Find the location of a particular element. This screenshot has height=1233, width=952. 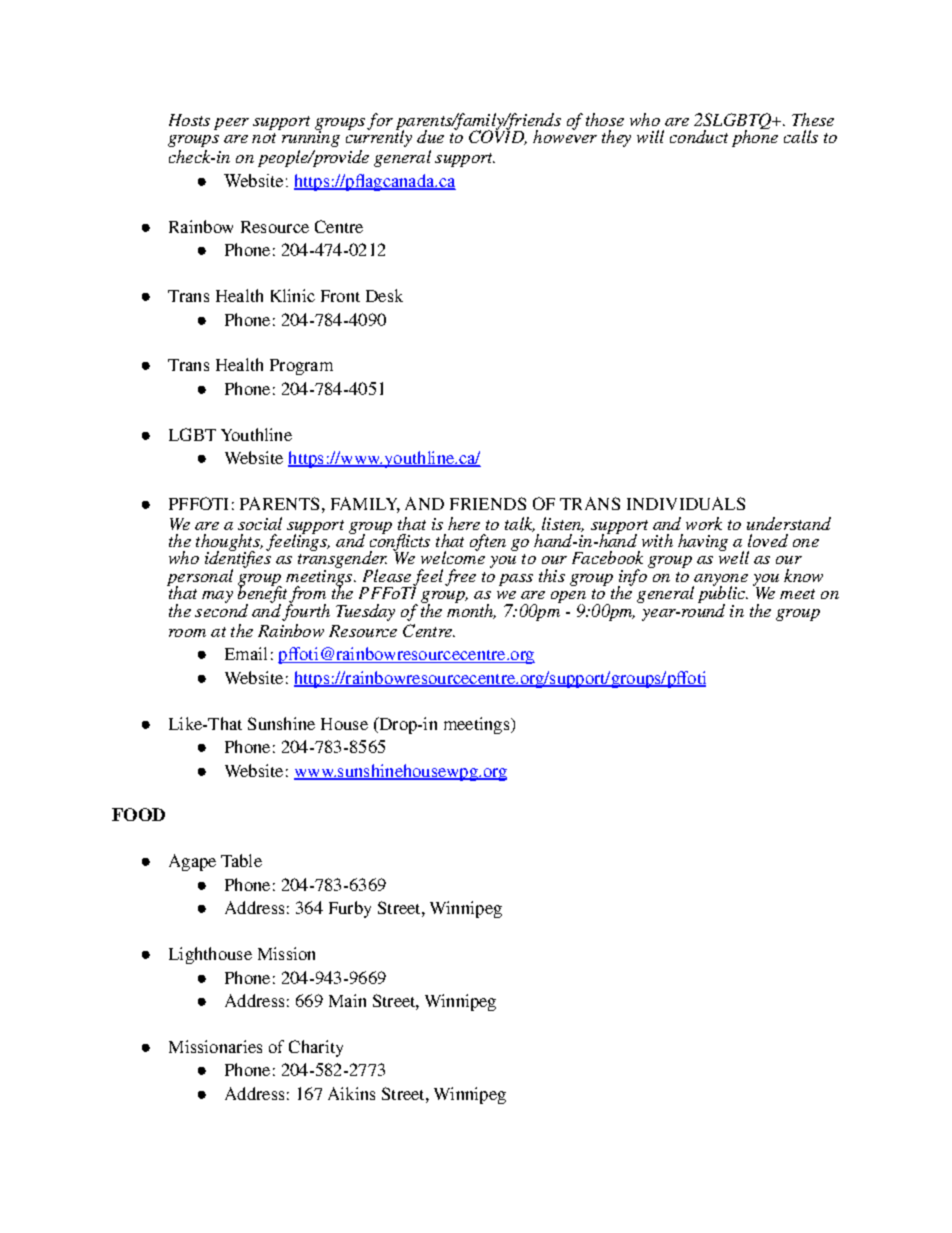

INDIVIDUALS is located at coordinates (686, 503).
